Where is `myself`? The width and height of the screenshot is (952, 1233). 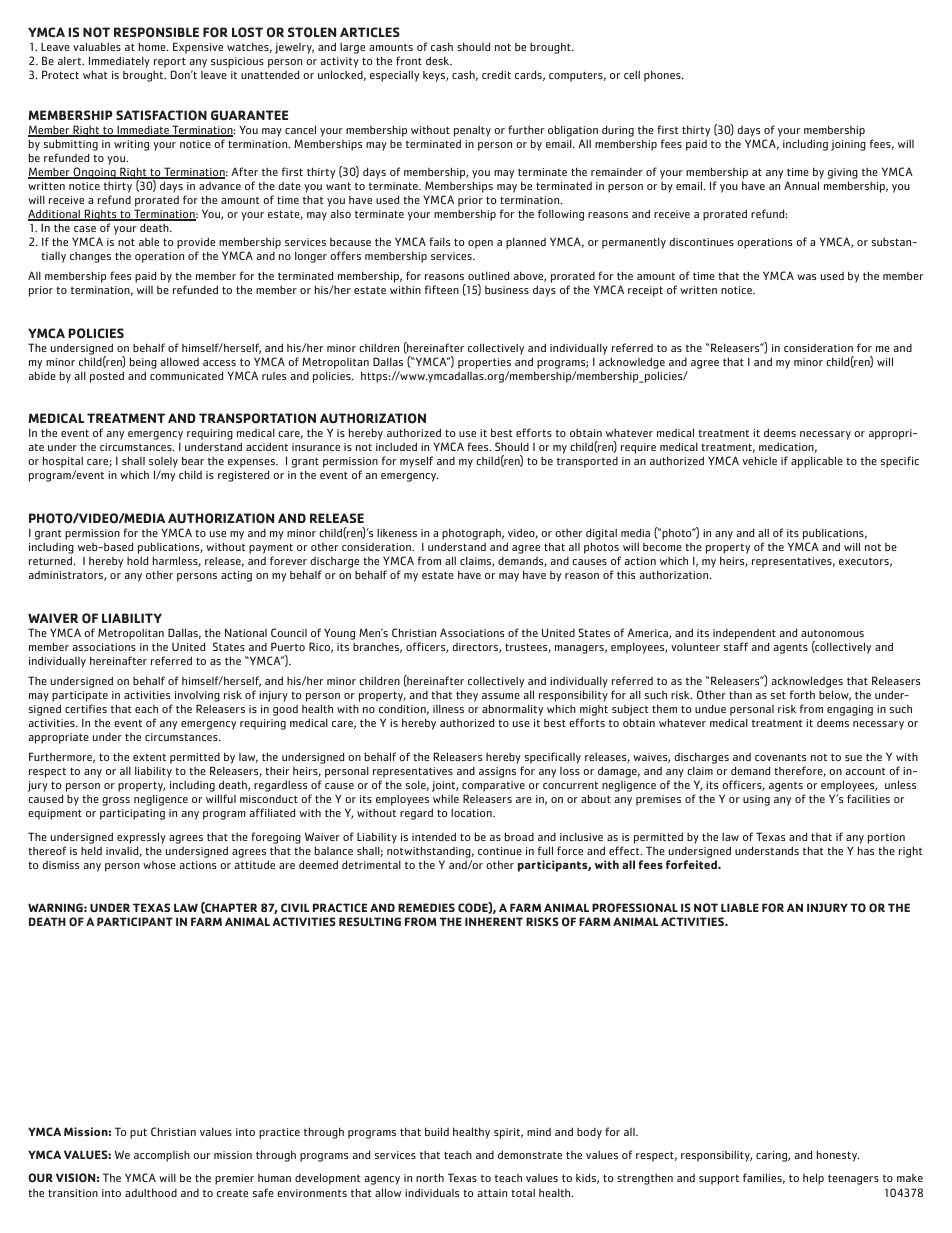 myself is located at coordinates (416, 462).
